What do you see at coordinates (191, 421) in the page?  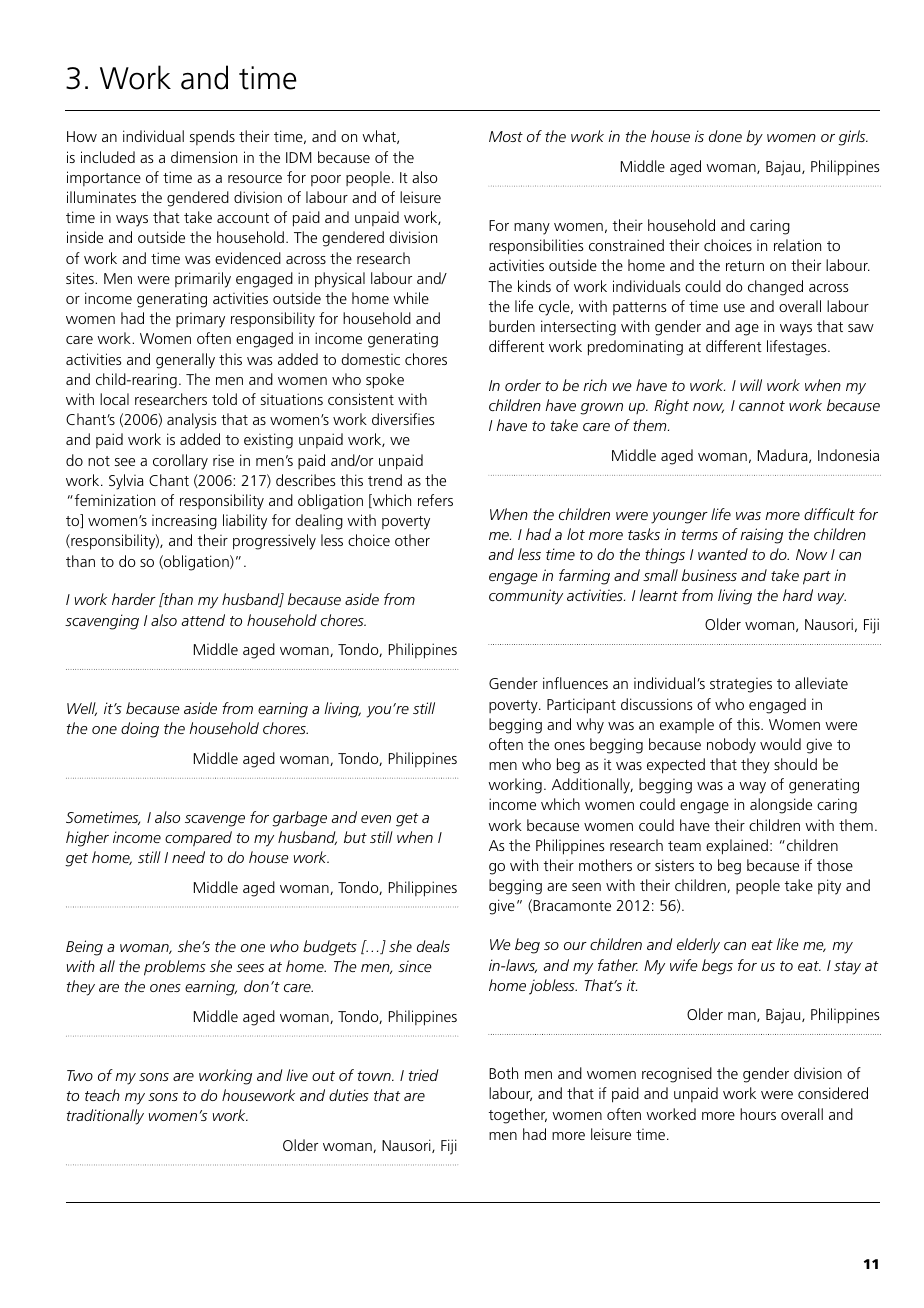 I see `analysis` at bounding box center [191, 421].
